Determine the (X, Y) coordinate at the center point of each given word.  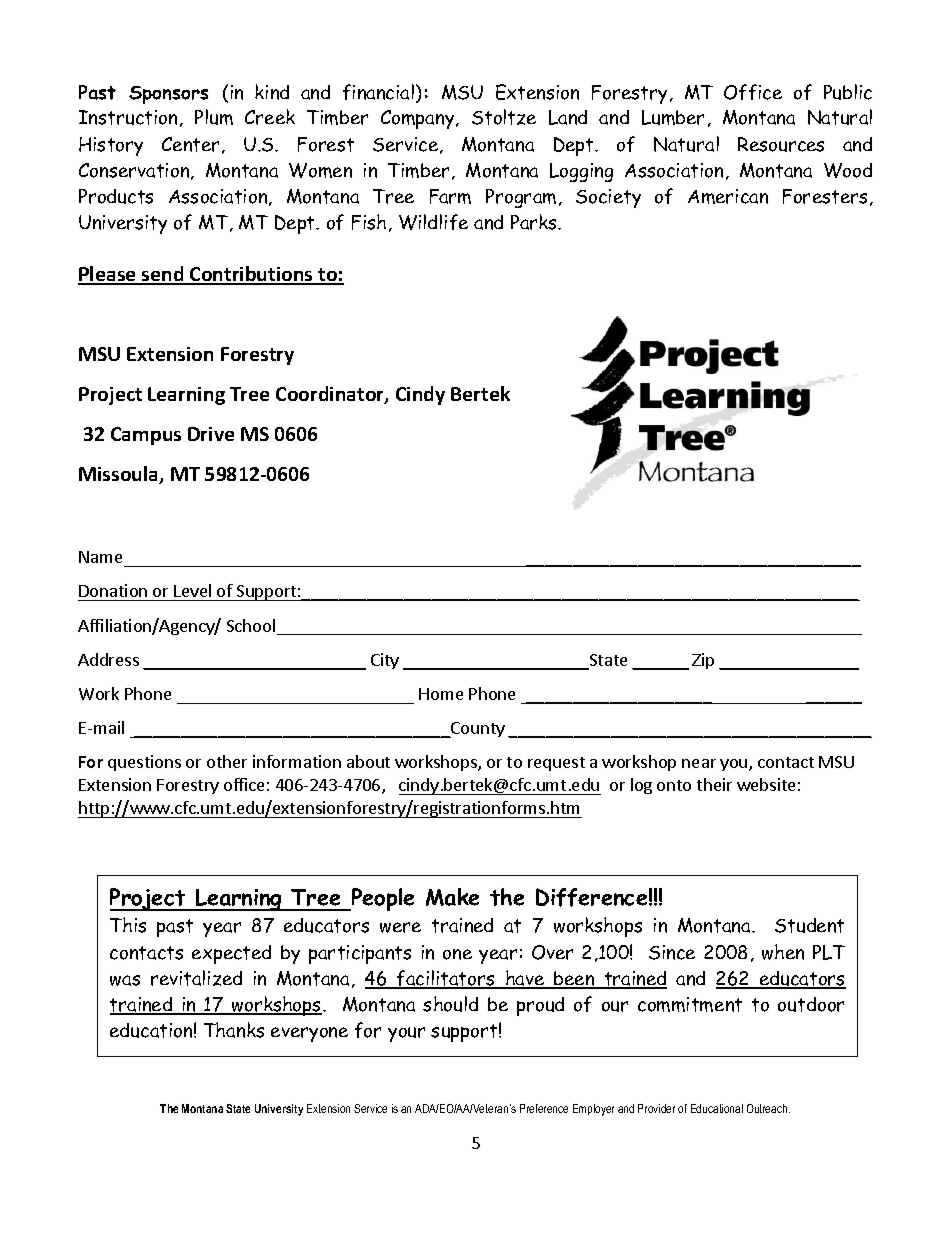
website (766, 784)
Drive (211, 434)
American (728, 196)
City (385, 661)
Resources (781, 144)
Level (192, 590)
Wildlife (433, 222)
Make (452, 897)
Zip (703, 661)
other (227, 761)
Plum (214, 117)
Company (419, 119)
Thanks (234, 1030)
